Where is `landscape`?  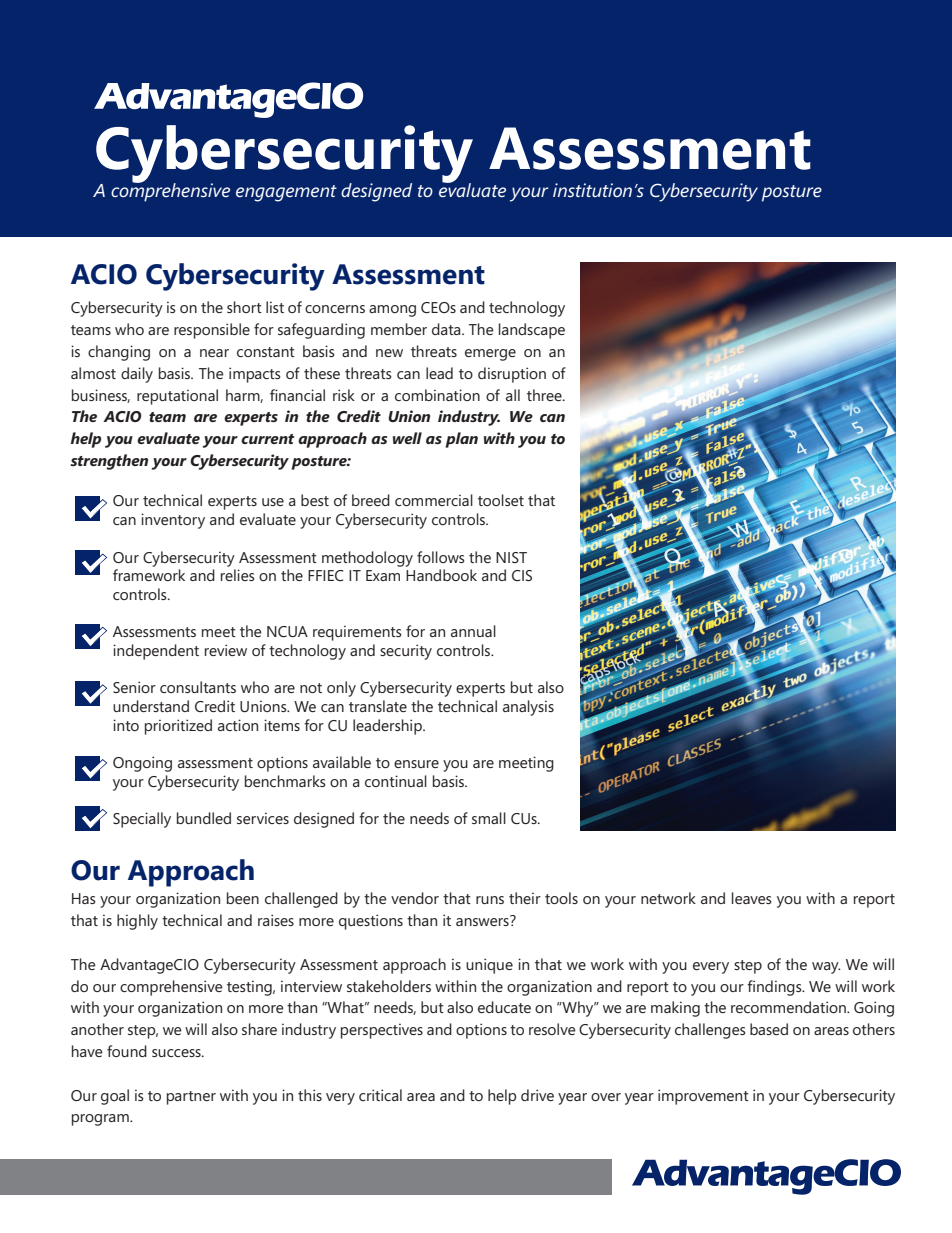
landscape is located at coordinates (532, 331).
